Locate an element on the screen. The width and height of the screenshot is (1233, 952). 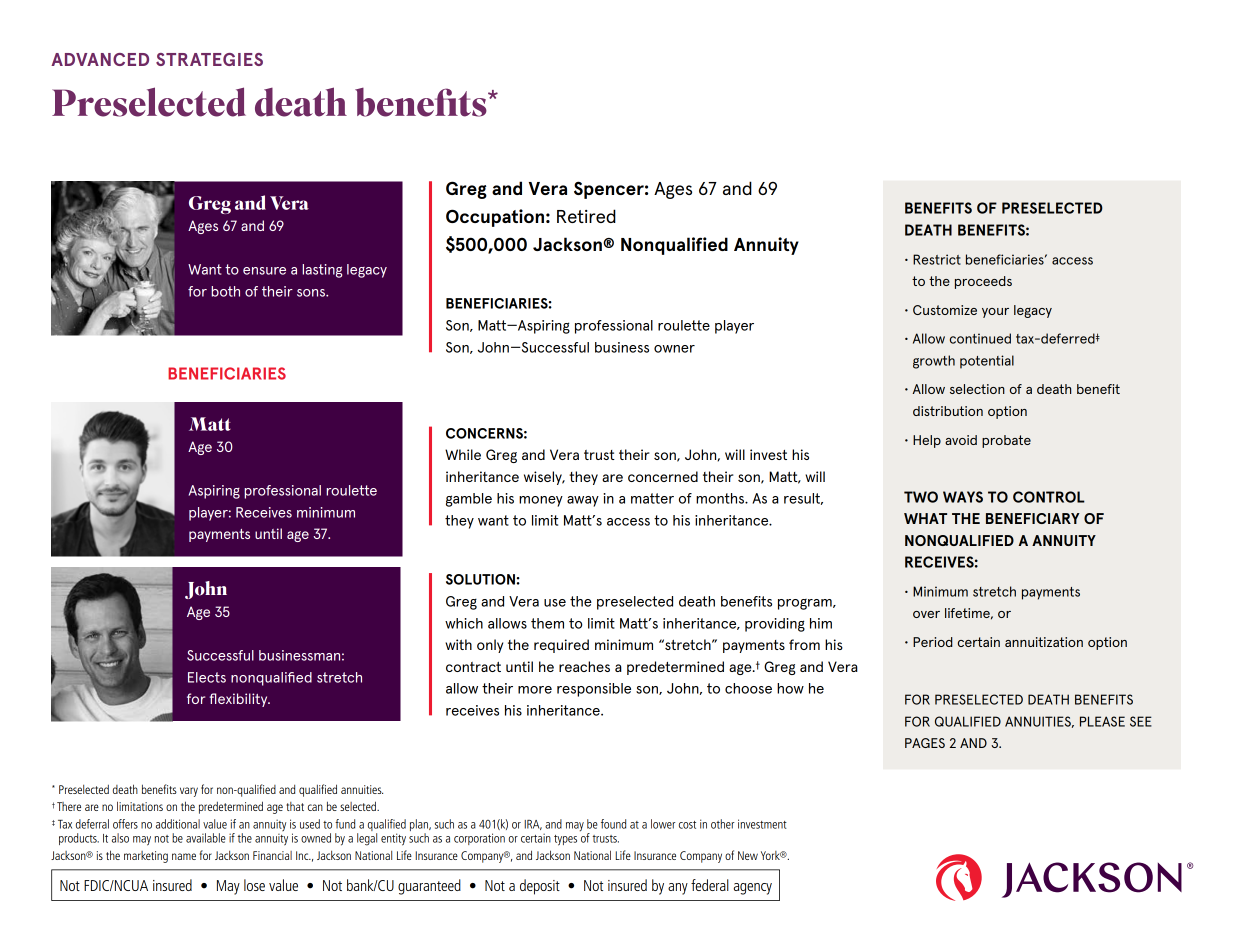
CONTROL is located at coordinates (1049, 497).
